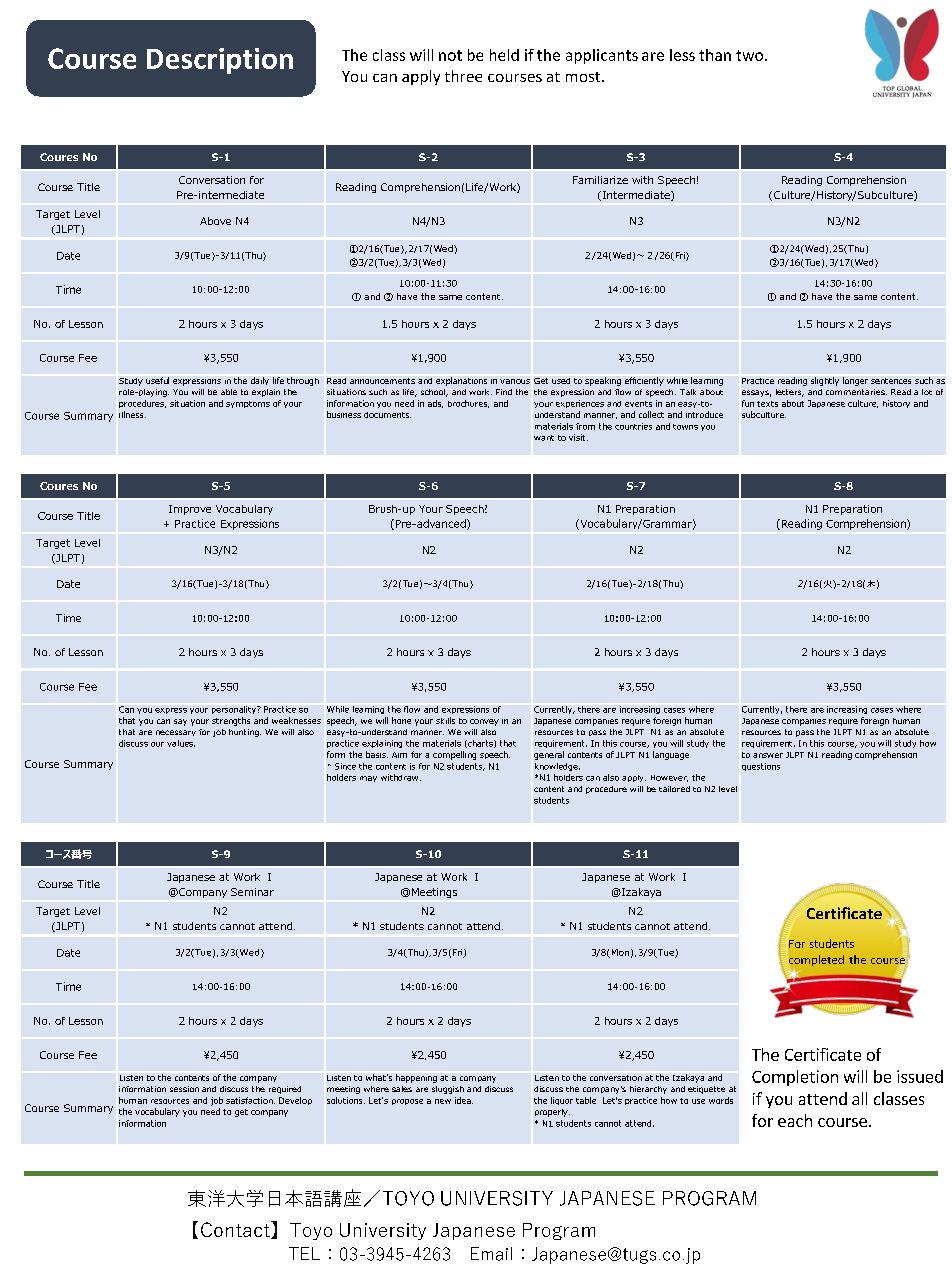  What do you see at coordinates (484, 722) in the screenshot?
I see `convey` at bounding box center [484, 722].
